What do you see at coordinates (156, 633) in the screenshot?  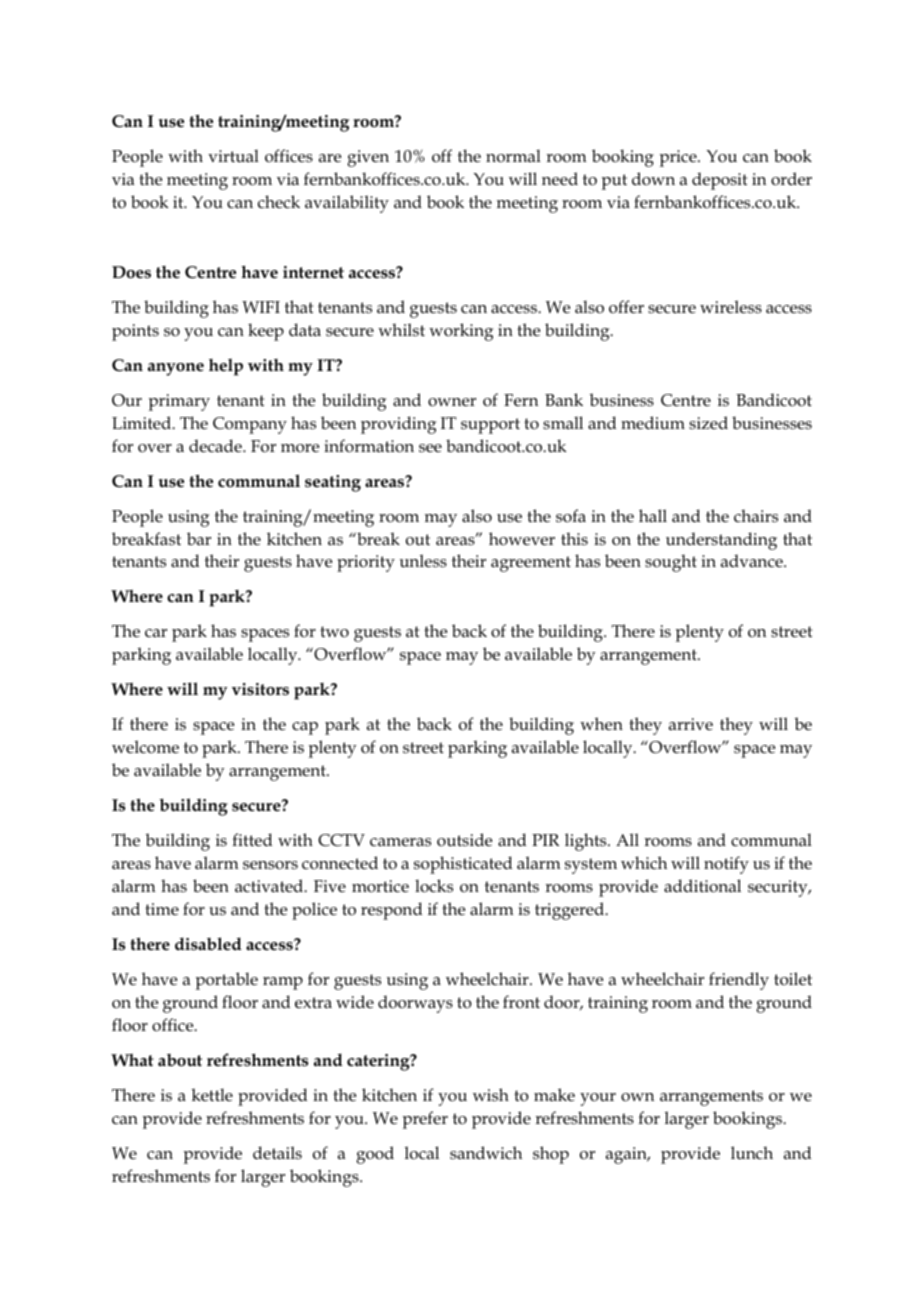 I see `car` at bounding box center [156, 633].
